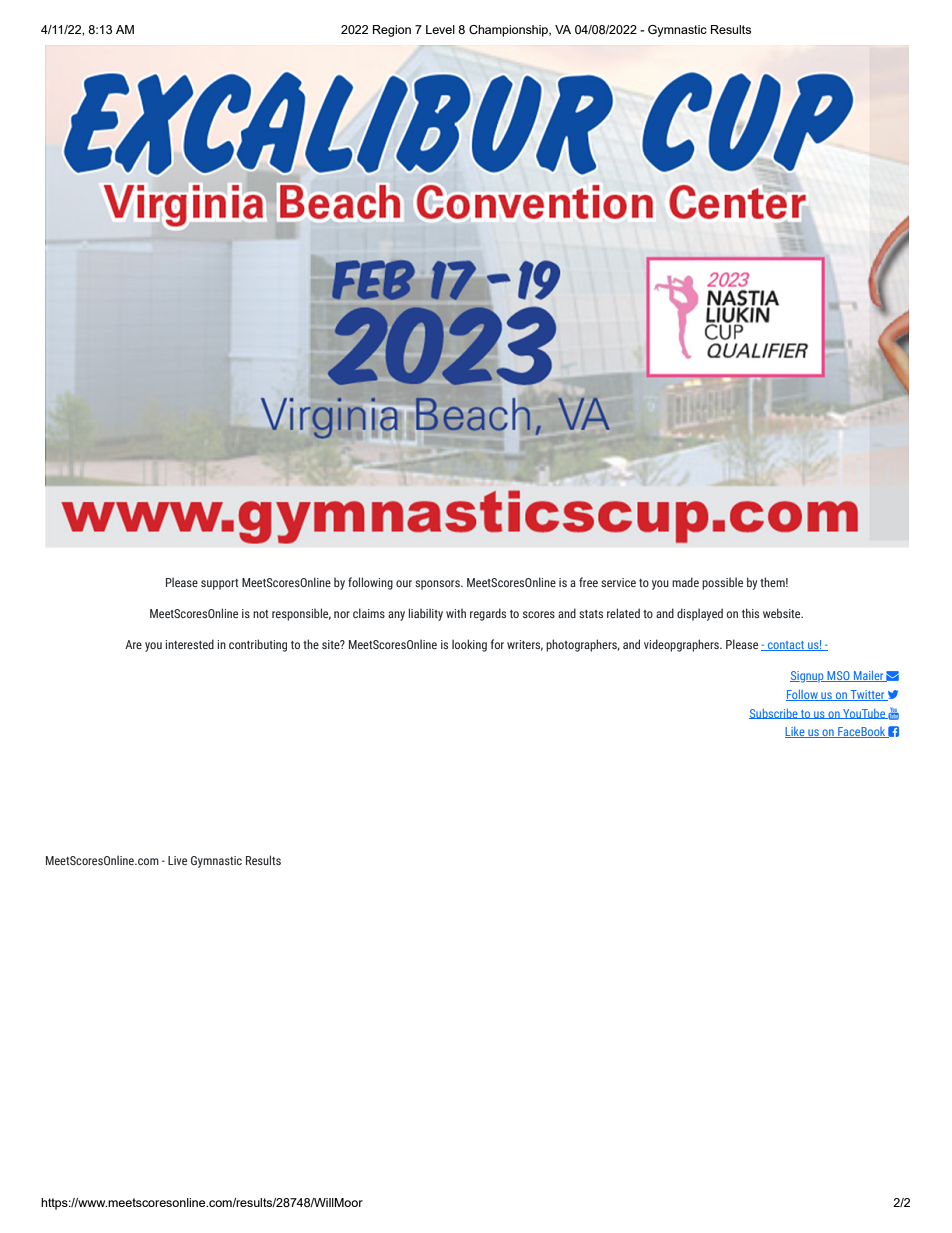  What do you see at coordinates (488, 614) in the screenshot?
I see `regards` at bounding box center [488, 614].
